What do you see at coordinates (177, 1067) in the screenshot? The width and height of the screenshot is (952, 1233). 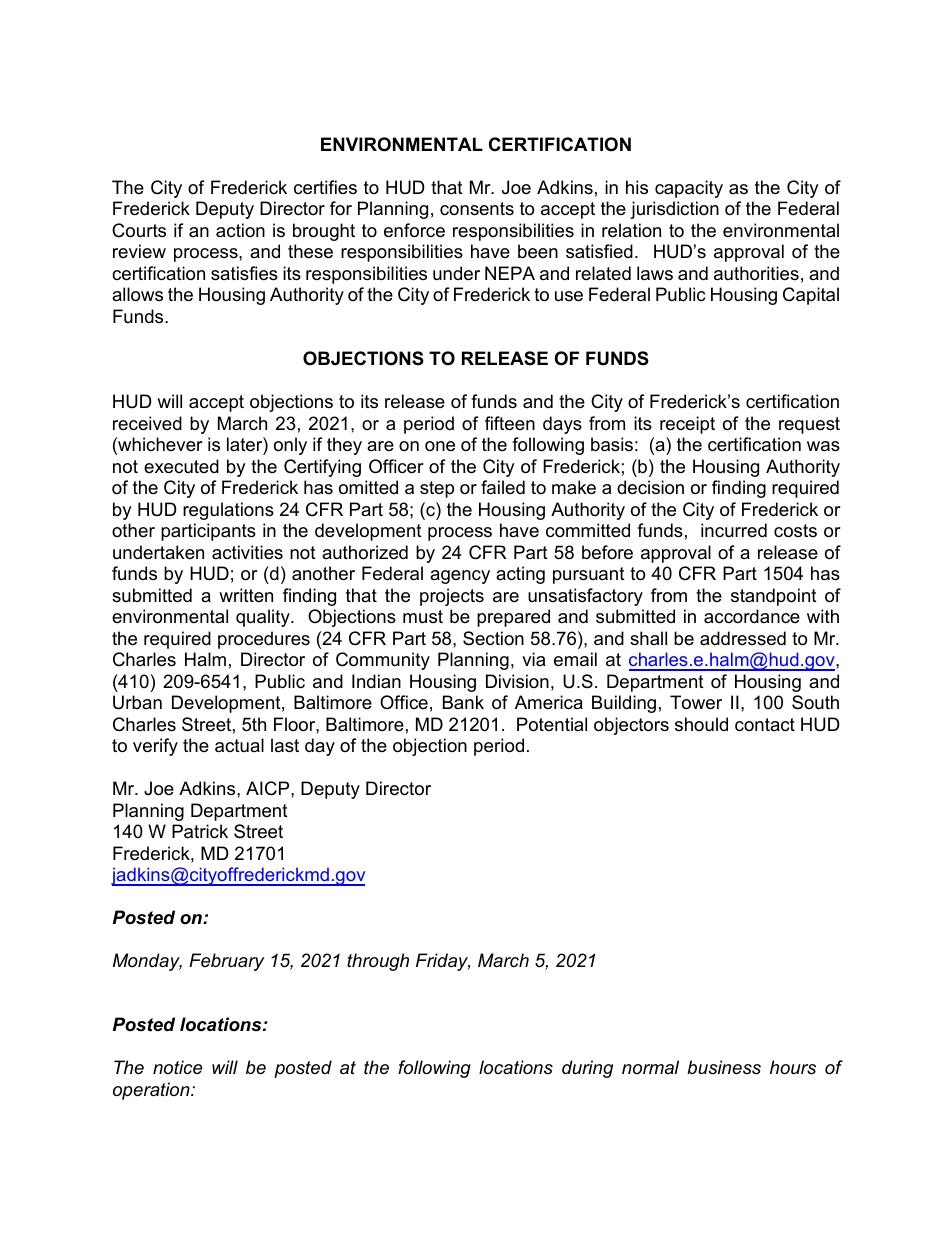 I see `notice` at bounding box center [177, 1067].
